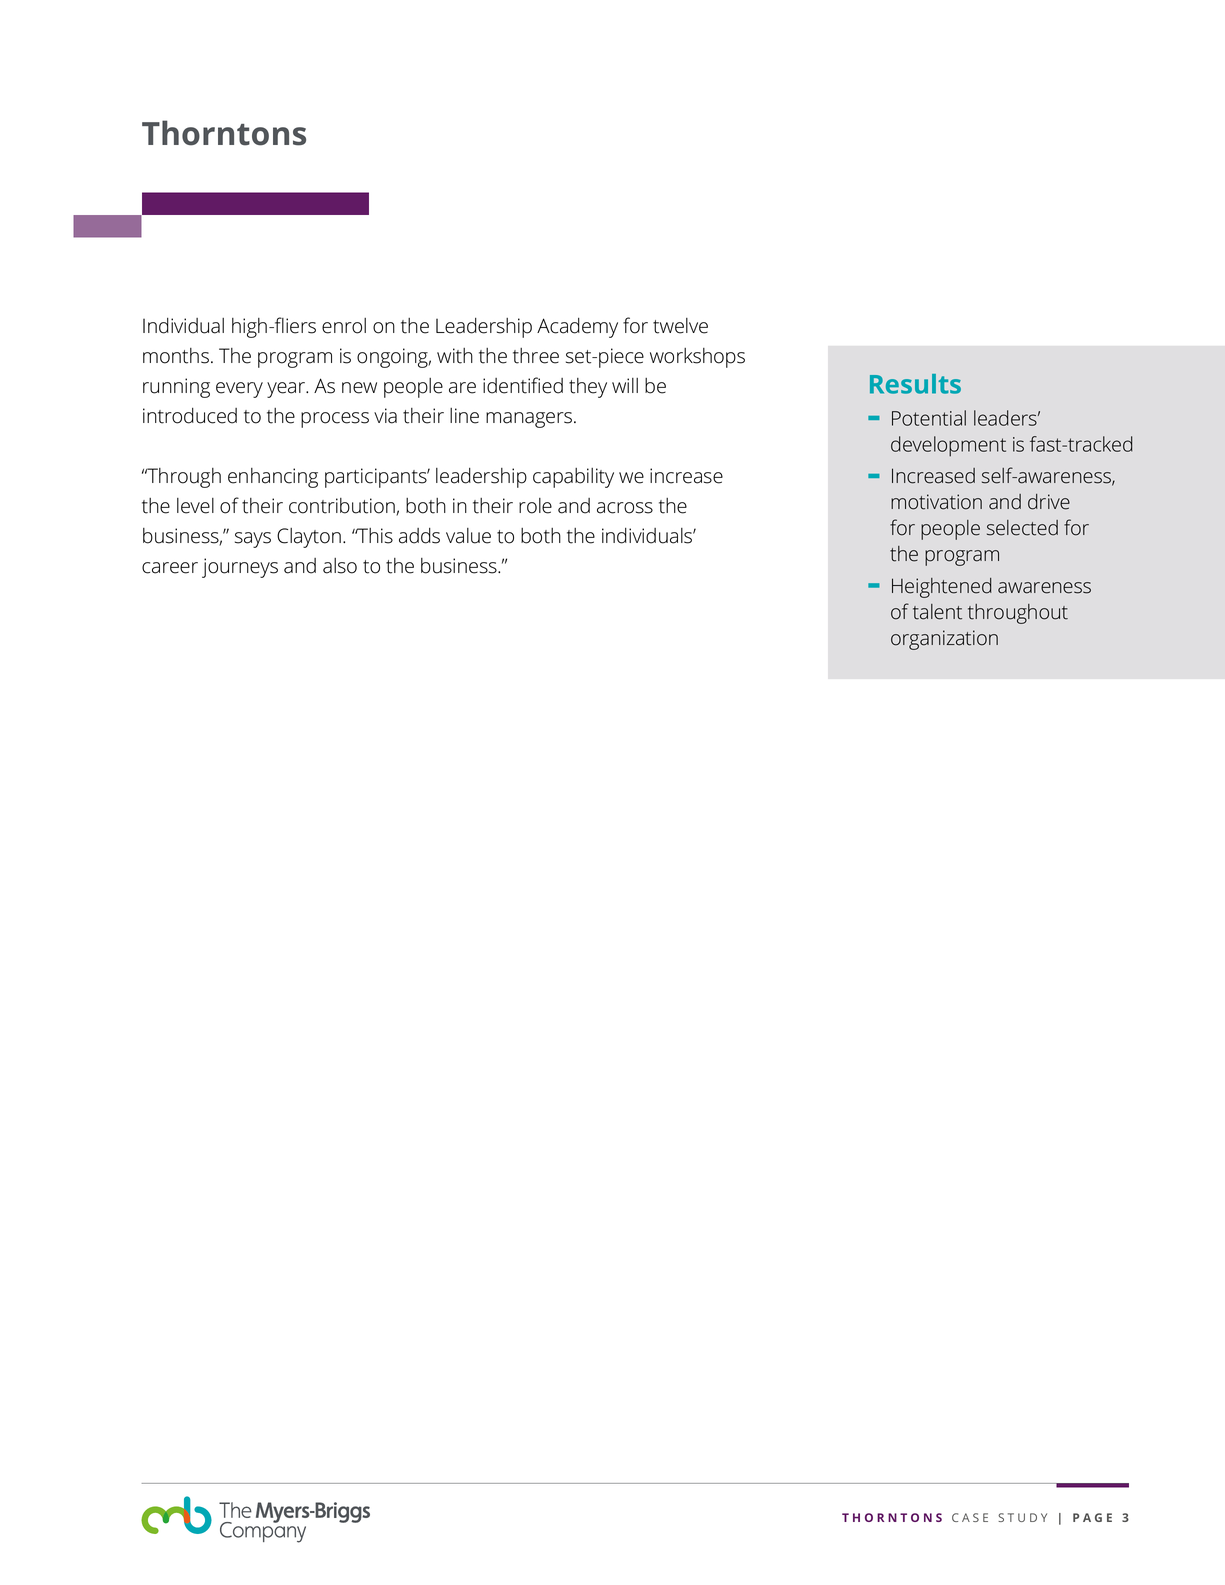 This screenshot has width=1225, height=1585. What do you see at coordinates (240, 568) in the screenshot?
I see `journeys` at bounding box center [240, 568].
